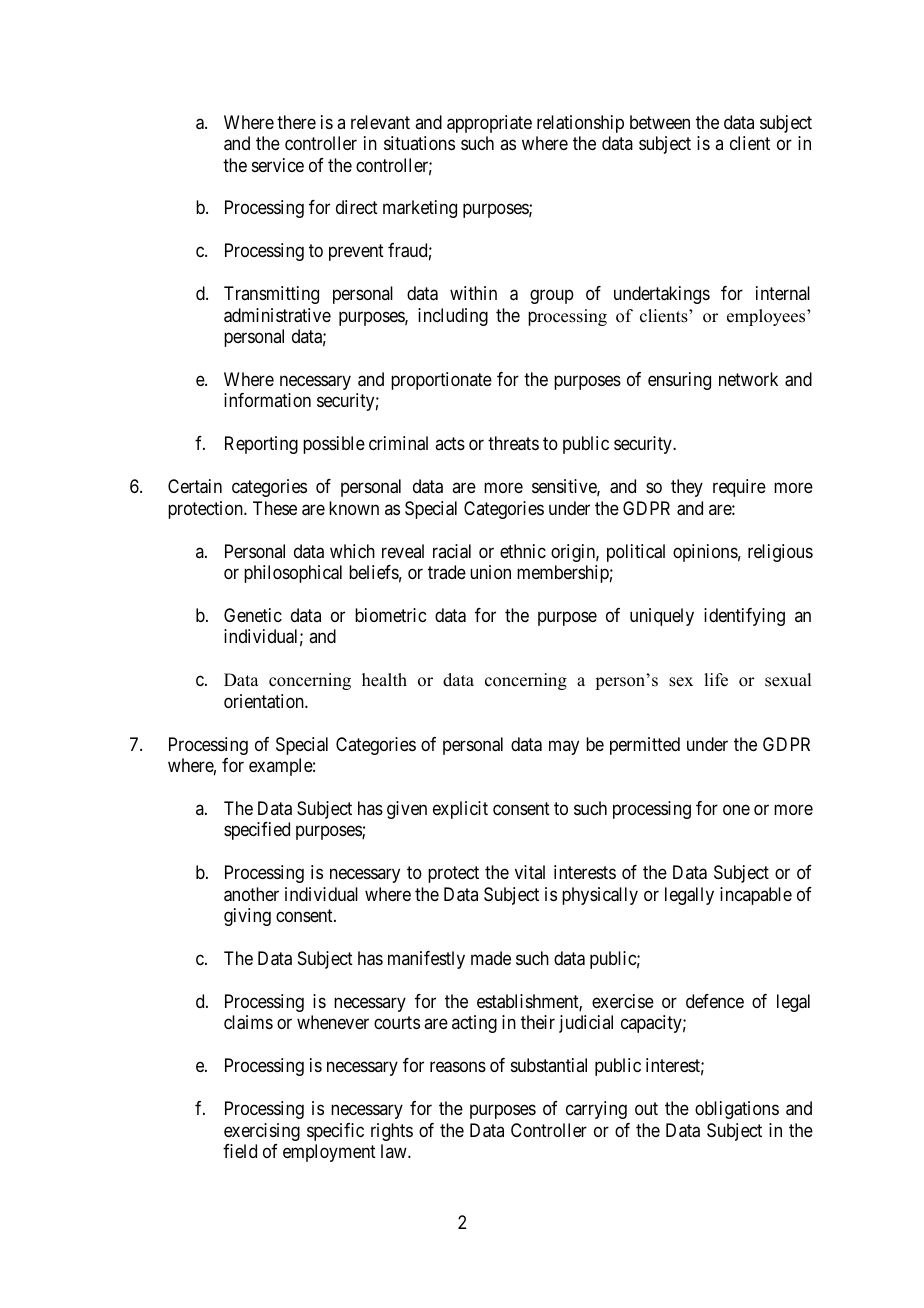 Image resolution: width=924 pixels, height=1308 pixels. Describe the element at coordinates (251, 894) in the page. I see `another` at that location.
